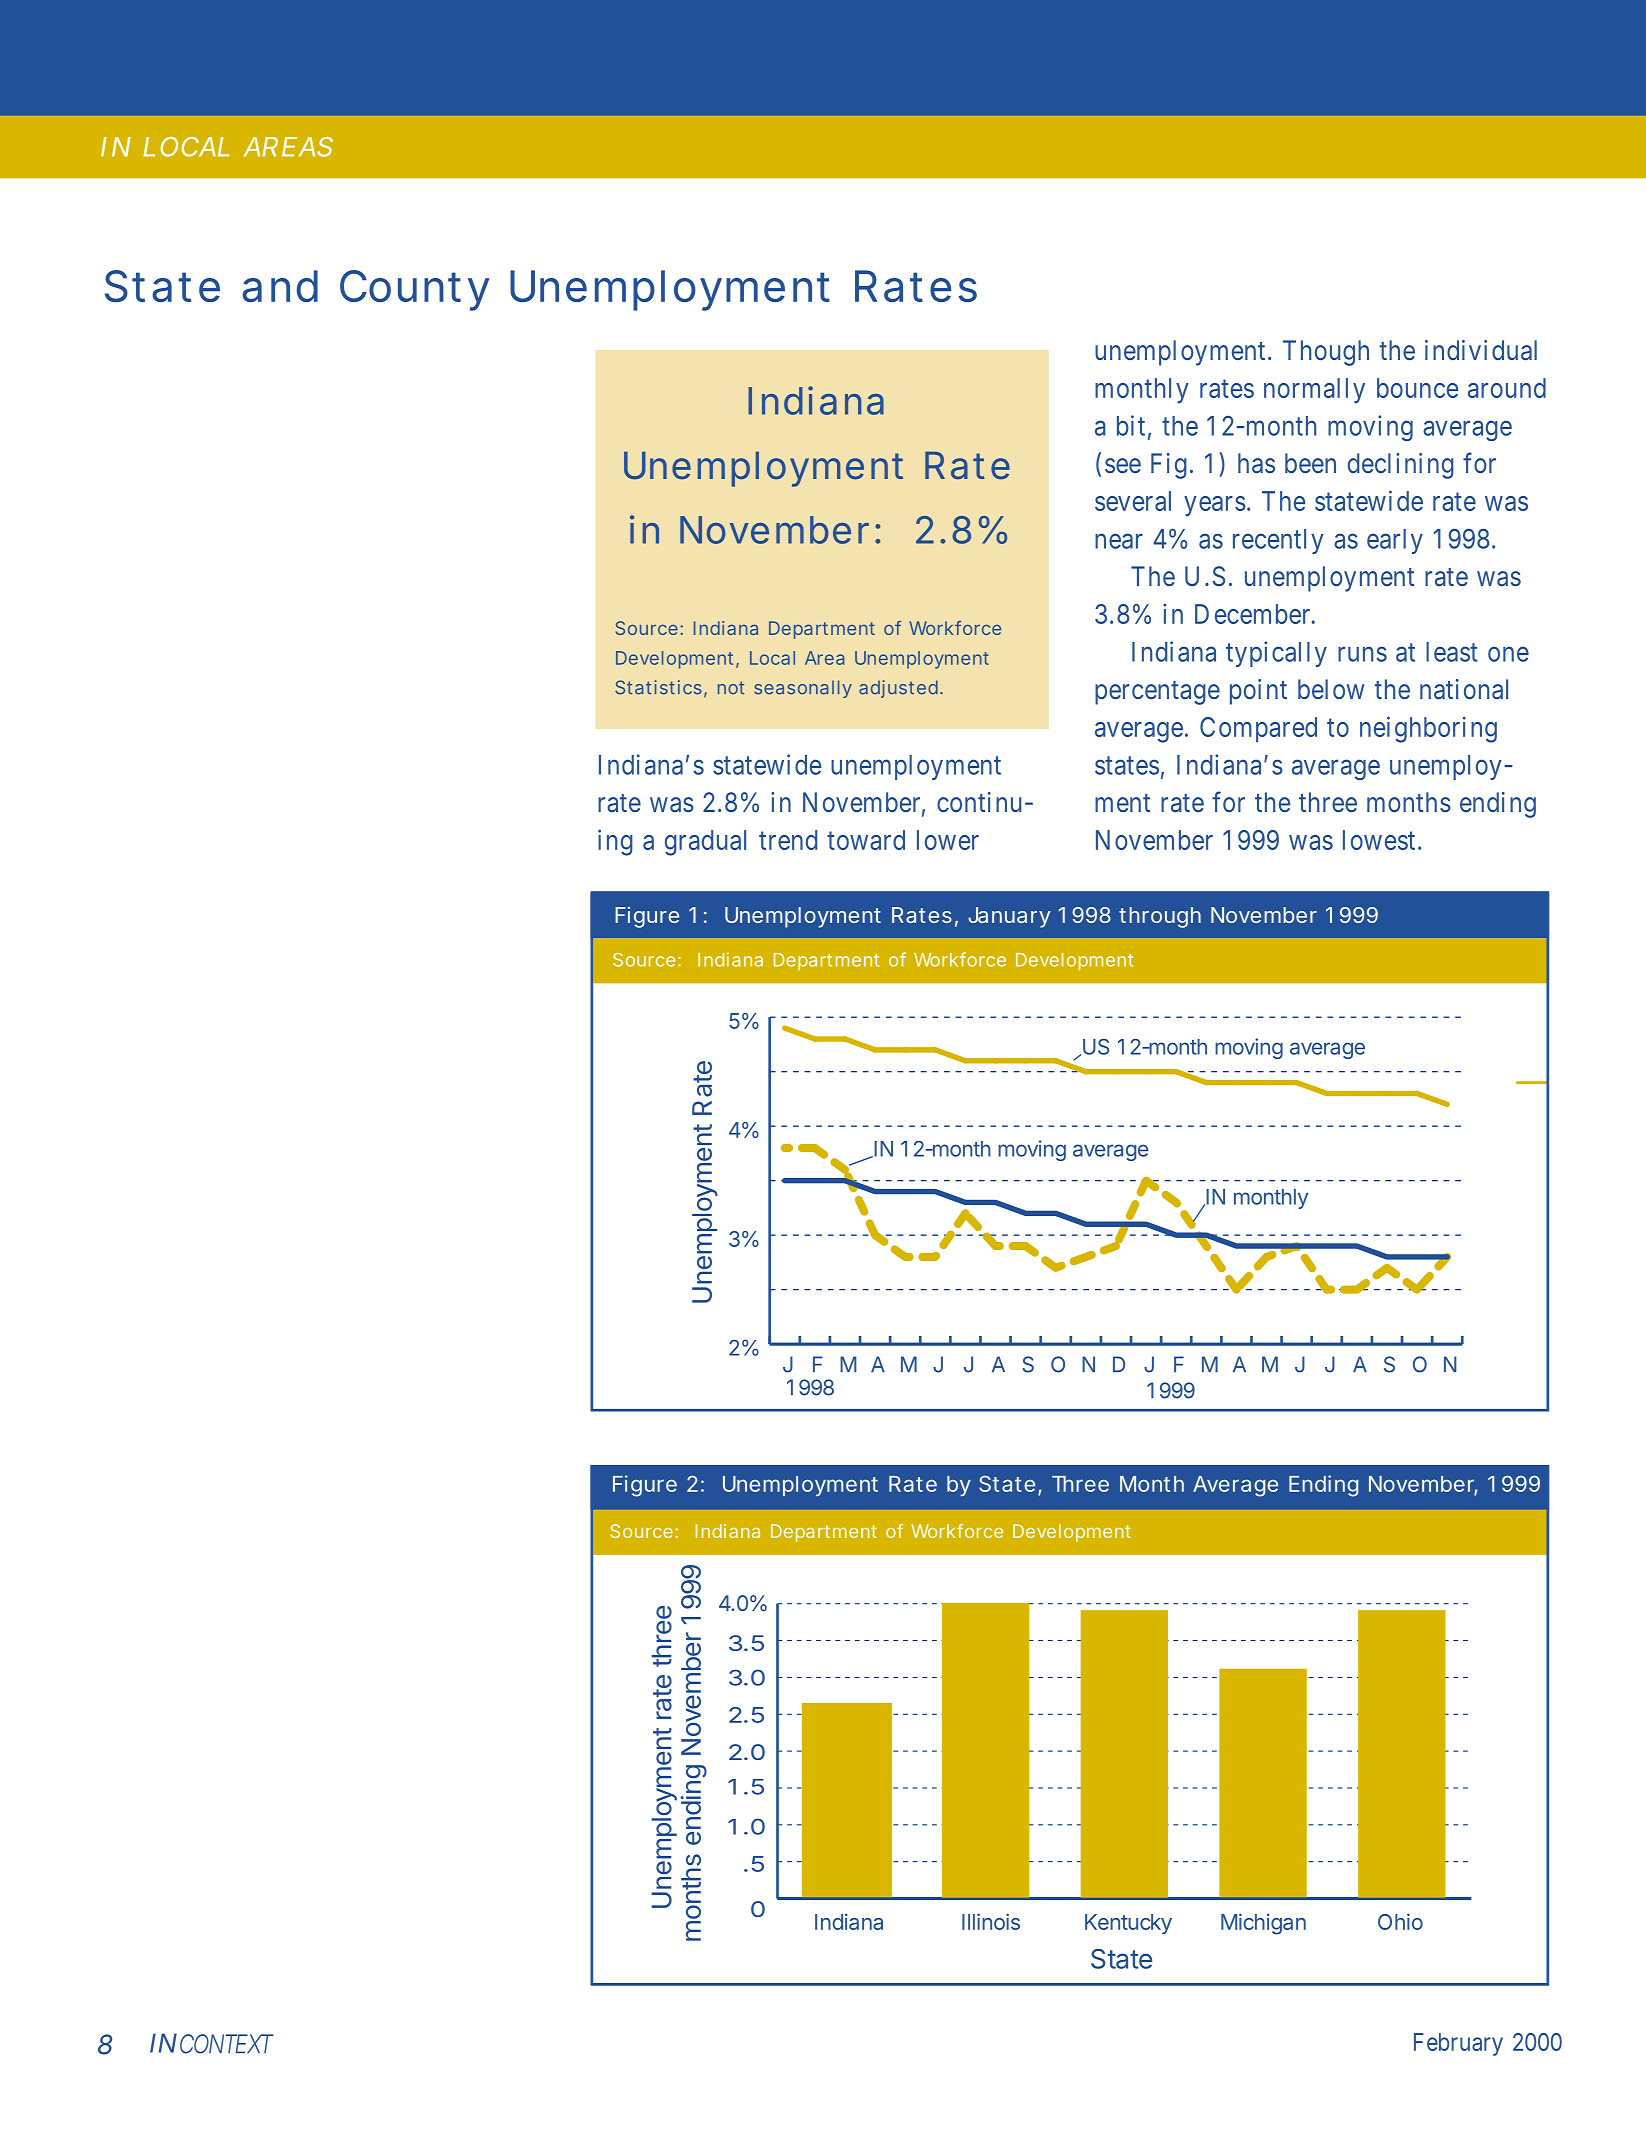 The width and height of the screenshot is (1646, 2131). What do you see at coordinates (1326, 353) in the screenshot?
I see `Though` at bounding box center [1326, 353].
